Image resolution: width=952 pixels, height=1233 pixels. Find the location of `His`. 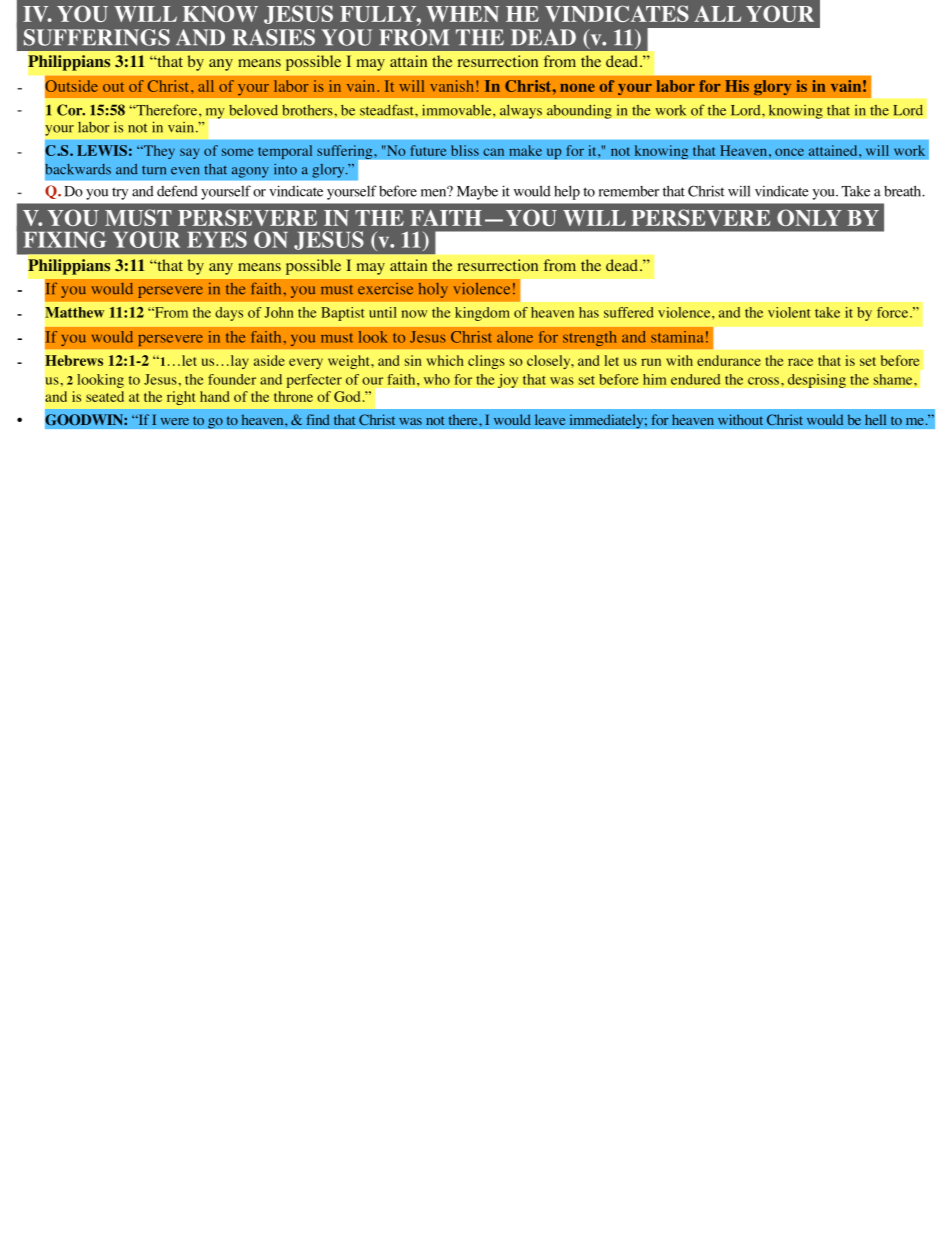

His is located at coordinates (737, 86).
